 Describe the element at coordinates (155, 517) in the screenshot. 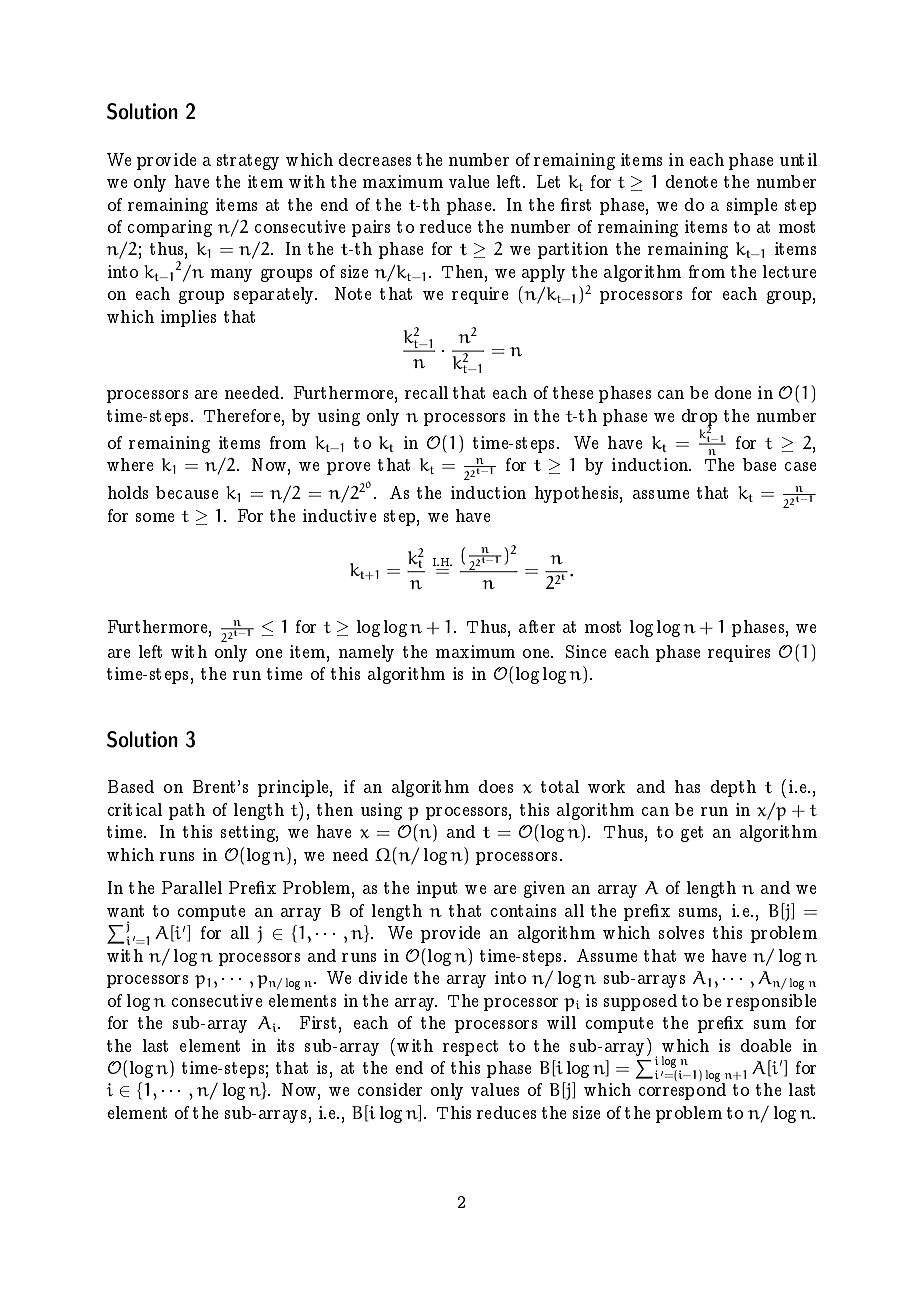

I see `some` at that location.
